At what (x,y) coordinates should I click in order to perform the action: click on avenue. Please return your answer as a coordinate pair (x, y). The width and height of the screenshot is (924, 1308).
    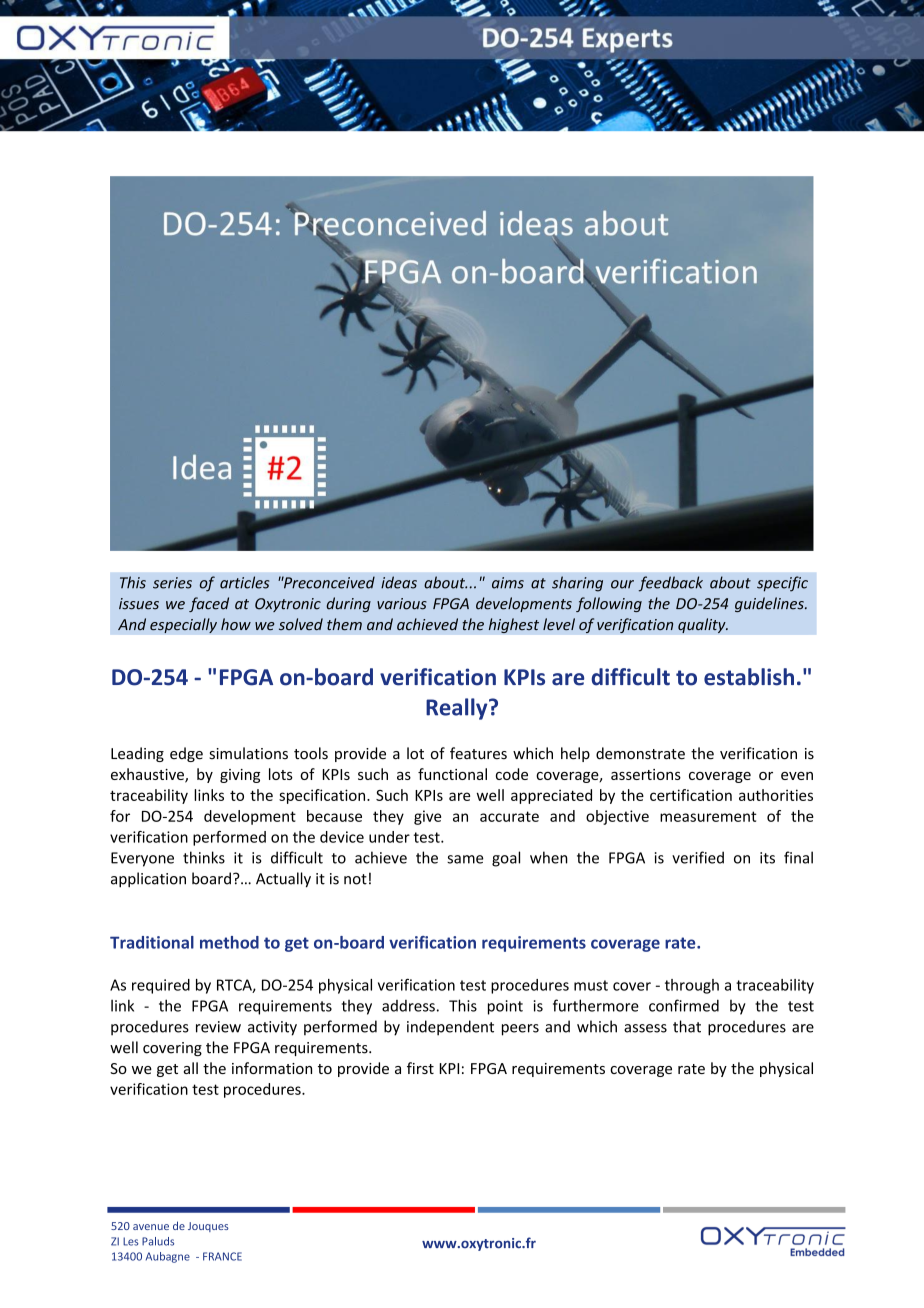
    Looking at the image, I should click on (151, 1227).
